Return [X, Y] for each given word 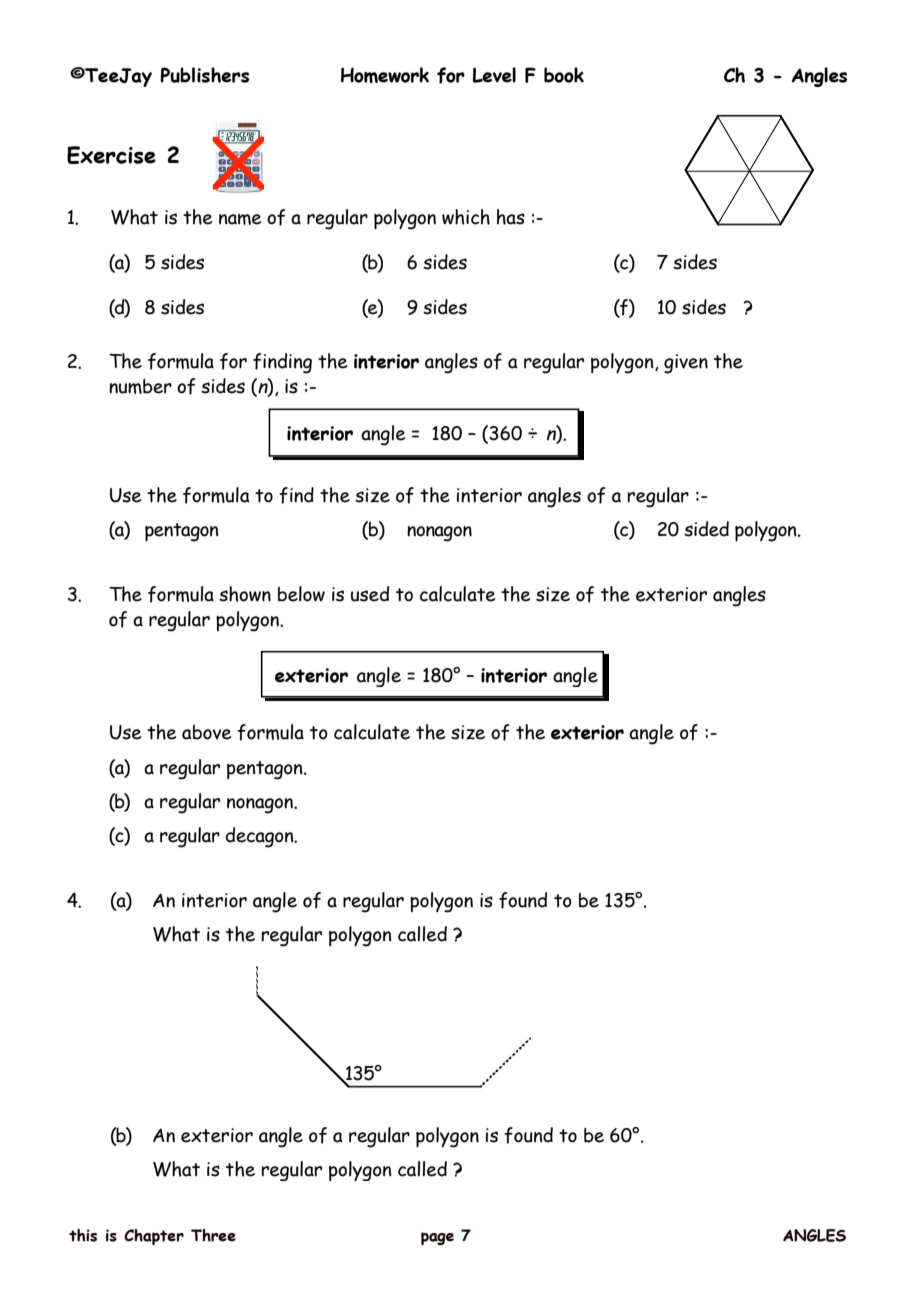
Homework [385, 75]
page [437, 1238]
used [370, 594]
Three [213, 1235]
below [301, 594]
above [206, 732]
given [686, 364]
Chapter [154, 1237]
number [140, 386]
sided [706, 529]
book [564, 75]
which [466, 217]
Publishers [204, 75]
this [83, 1235]
